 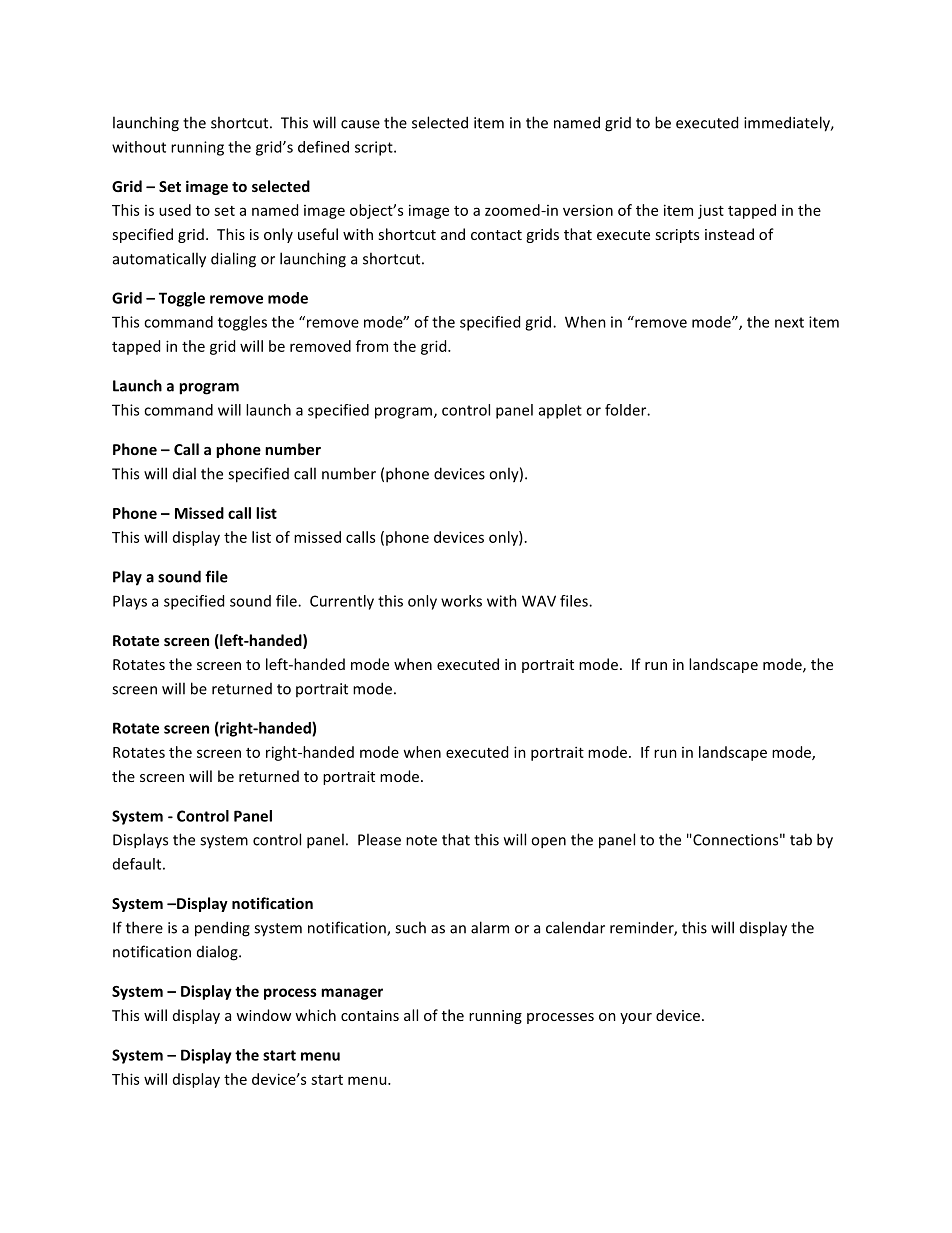 What do you see at coordinates (360, 124) in the document?
I see `cause` at bounding box center [360, 124].
